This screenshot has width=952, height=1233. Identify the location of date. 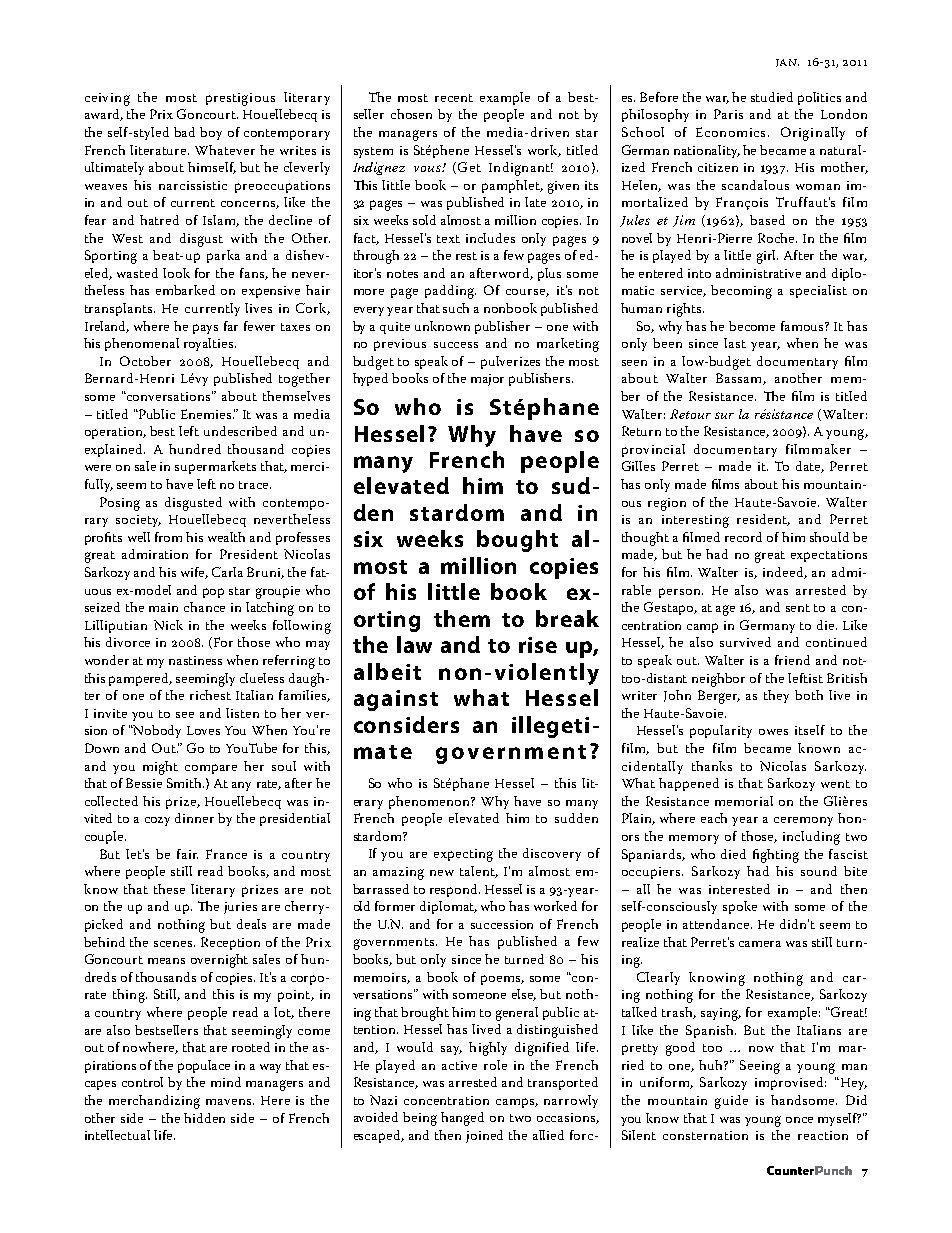
(810, 467).
